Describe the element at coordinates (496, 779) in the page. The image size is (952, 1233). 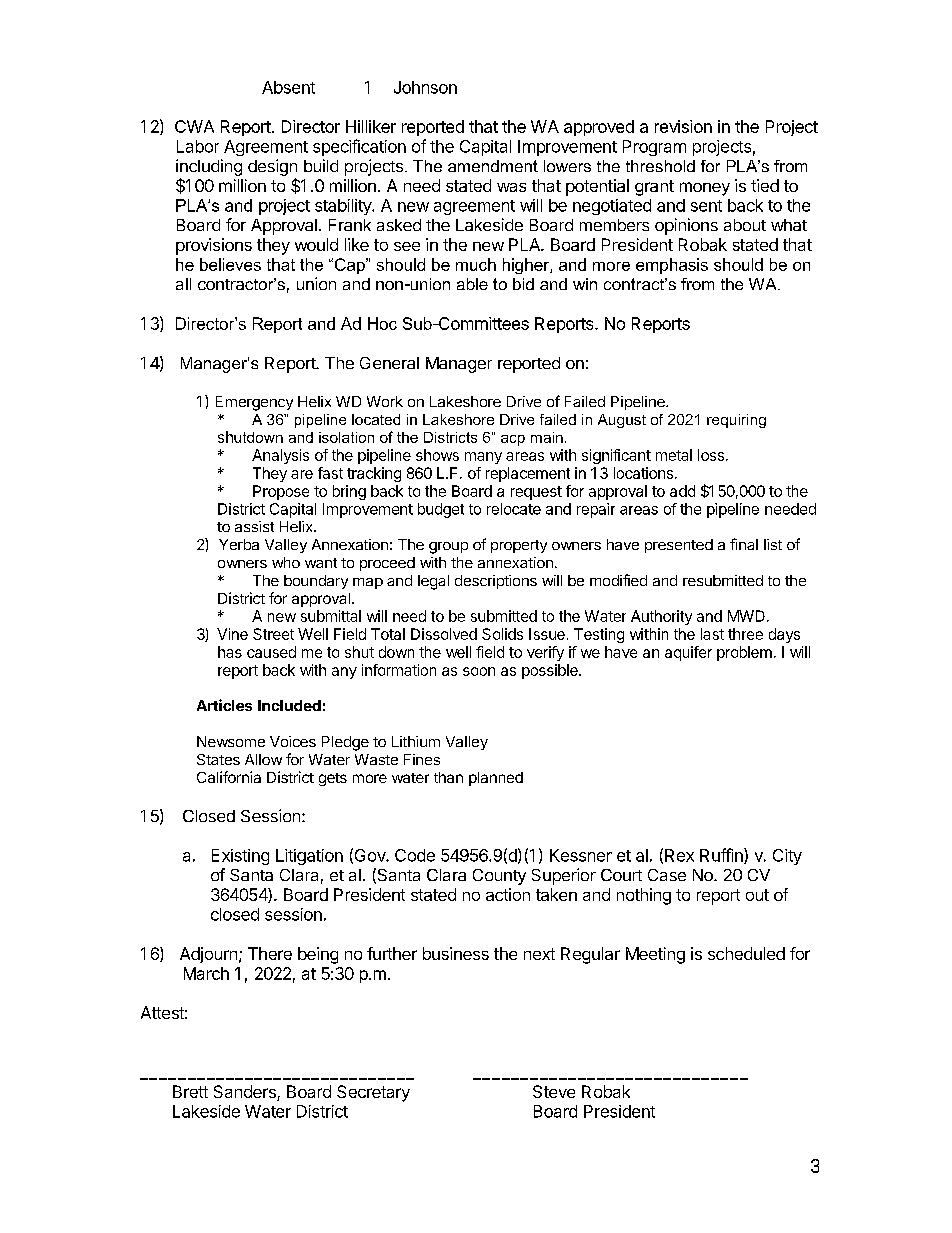
I see `planned` at that location.
